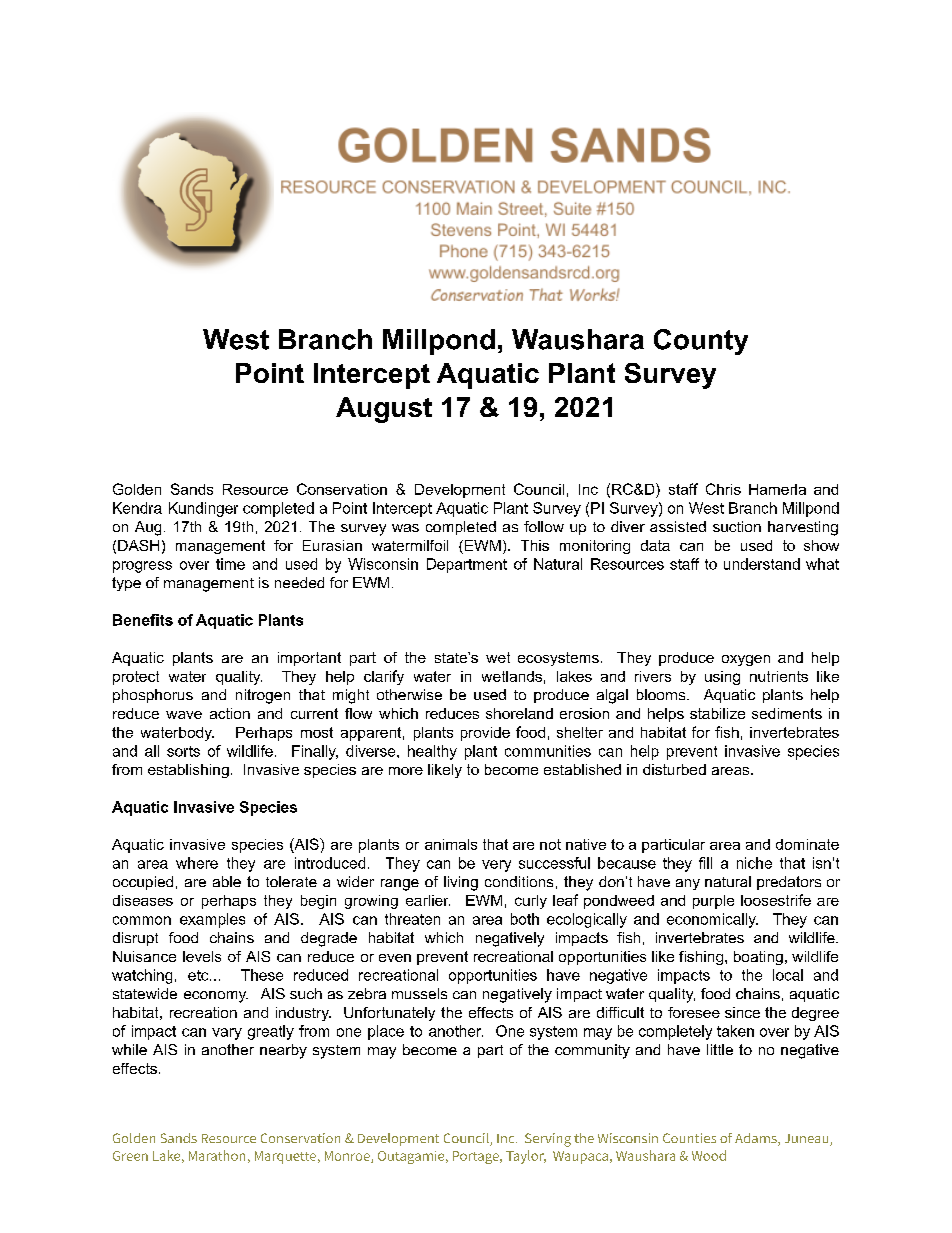  Describe the element at coordinates (183, 751) in the page. I see `sorts` at that location.
